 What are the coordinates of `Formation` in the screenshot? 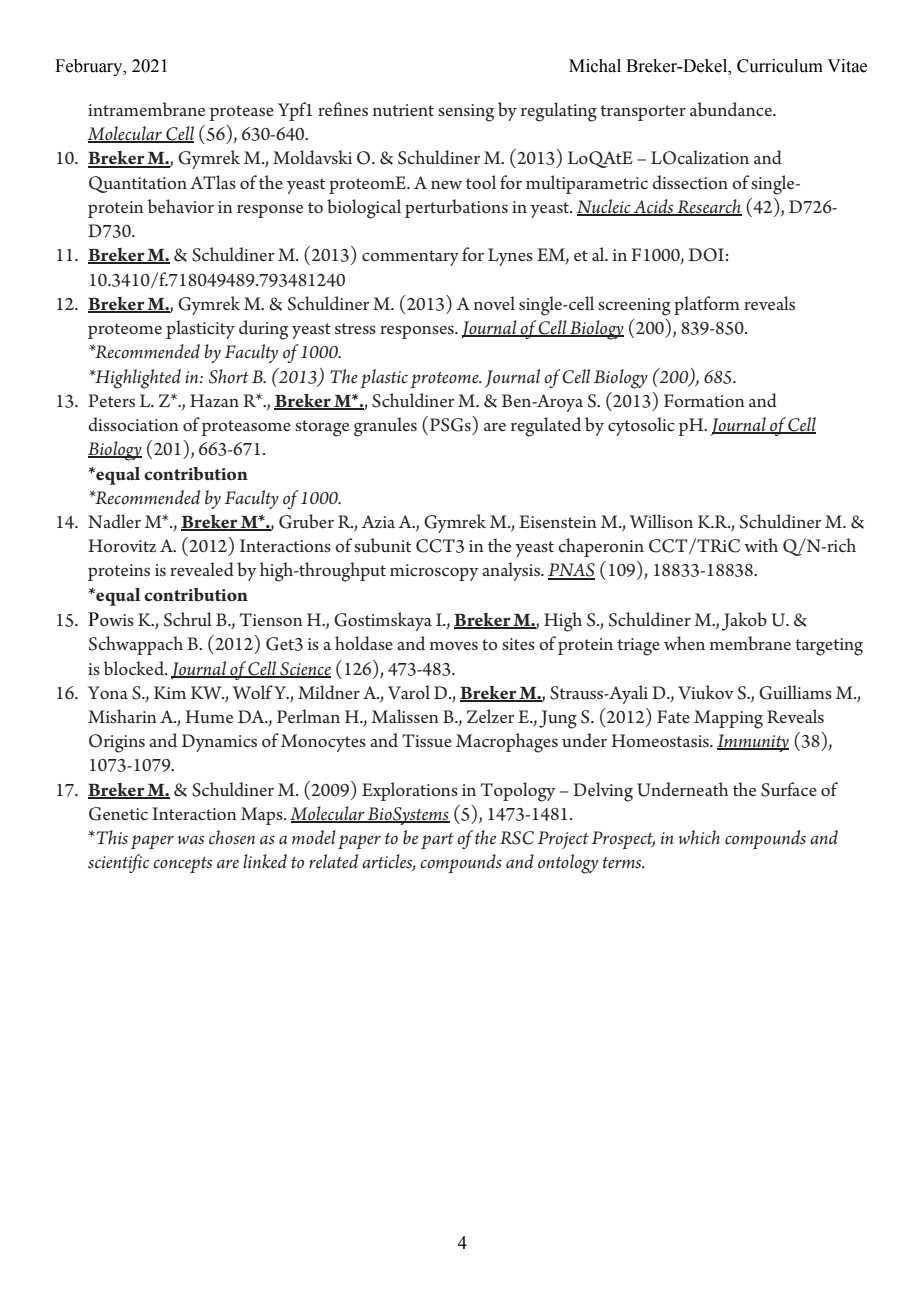 It's located at (704, 400).
